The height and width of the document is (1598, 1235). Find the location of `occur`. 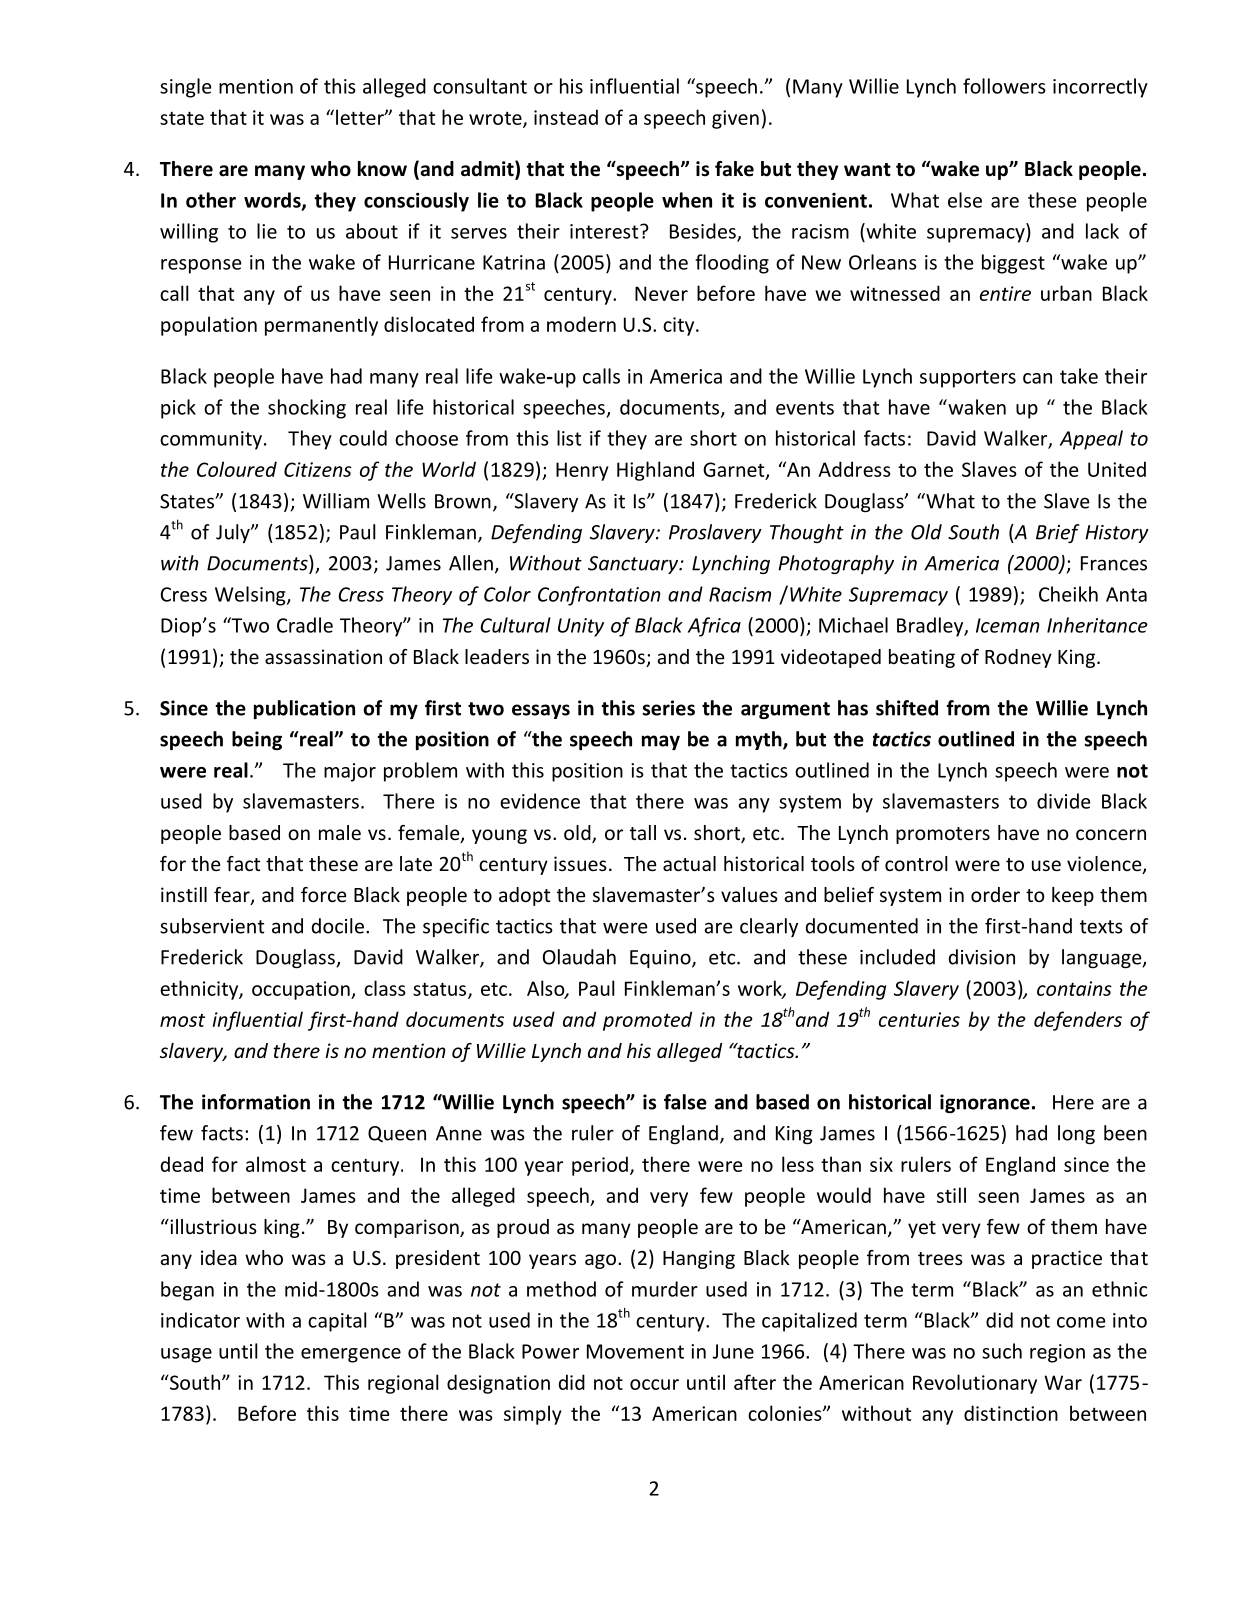

occur is located at coordinates (654, 1384).
